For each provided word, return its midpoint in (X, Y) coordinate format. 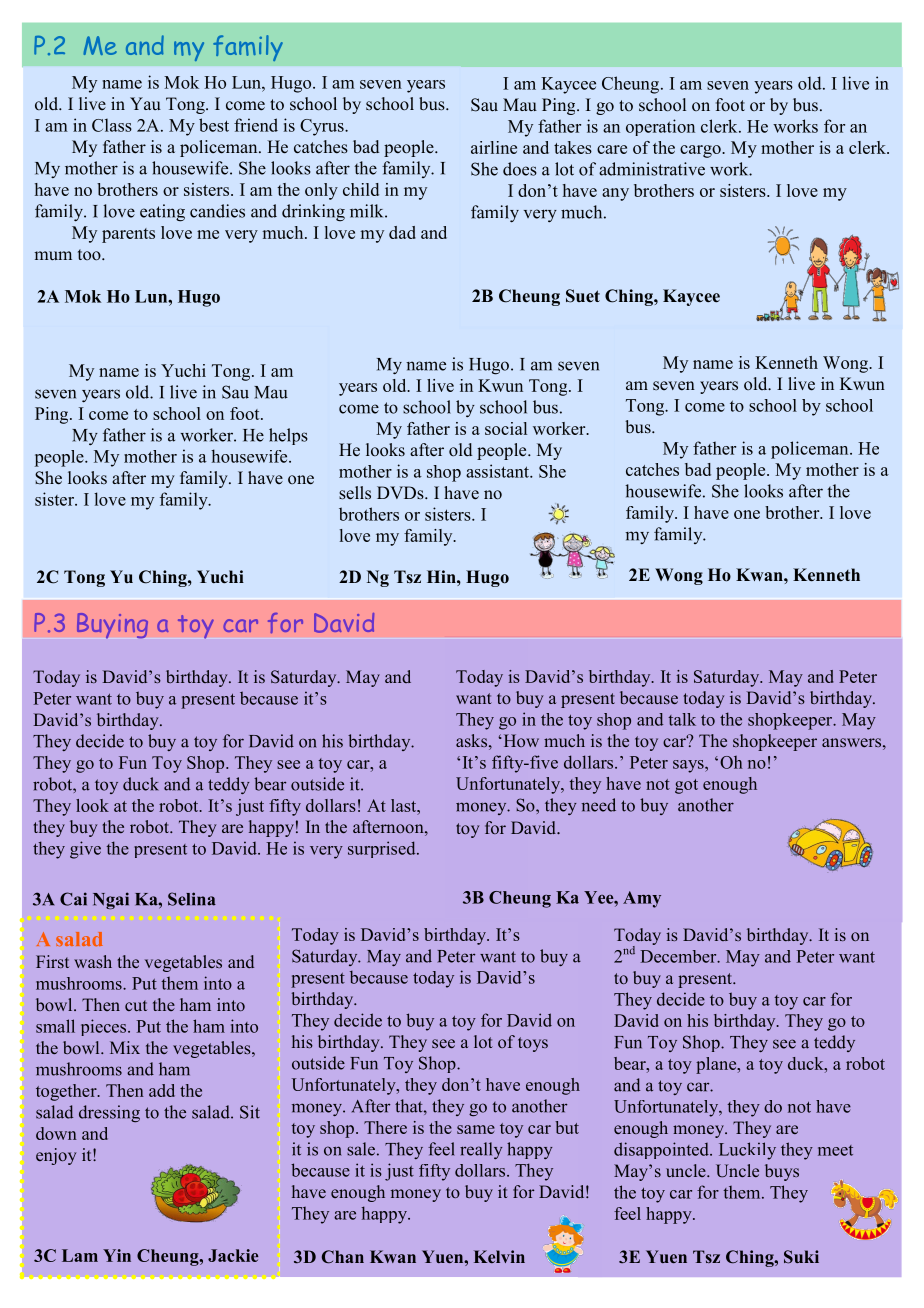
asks (471, 740)
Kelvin (499, 1256)
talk (682, 719)
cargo (701, 151)
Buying (112, 625)
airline (494, 147)
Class (112, 125)
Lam (80, 1255)
